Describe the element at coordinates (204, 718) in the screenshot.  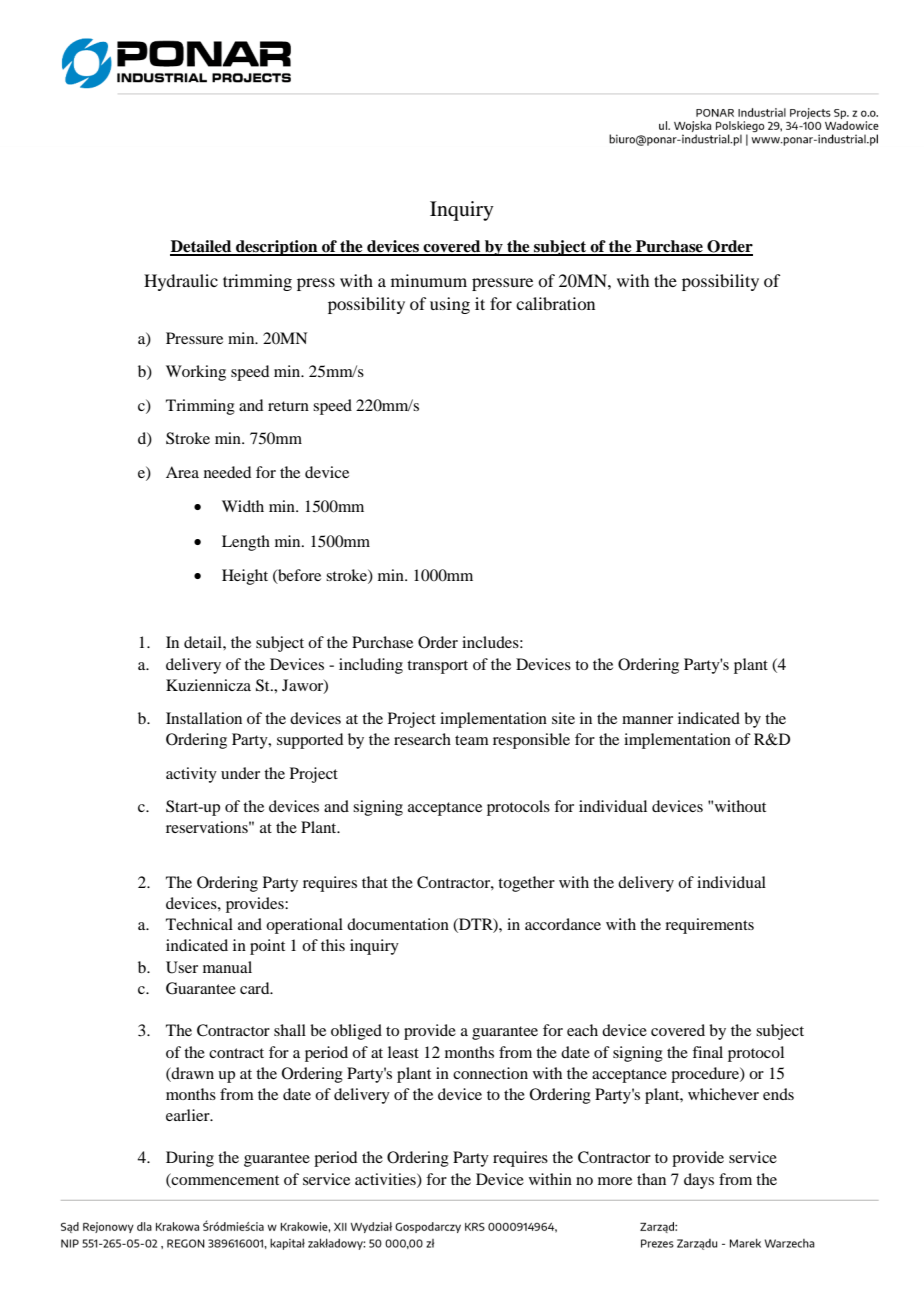
I see `Installation` at that location.
